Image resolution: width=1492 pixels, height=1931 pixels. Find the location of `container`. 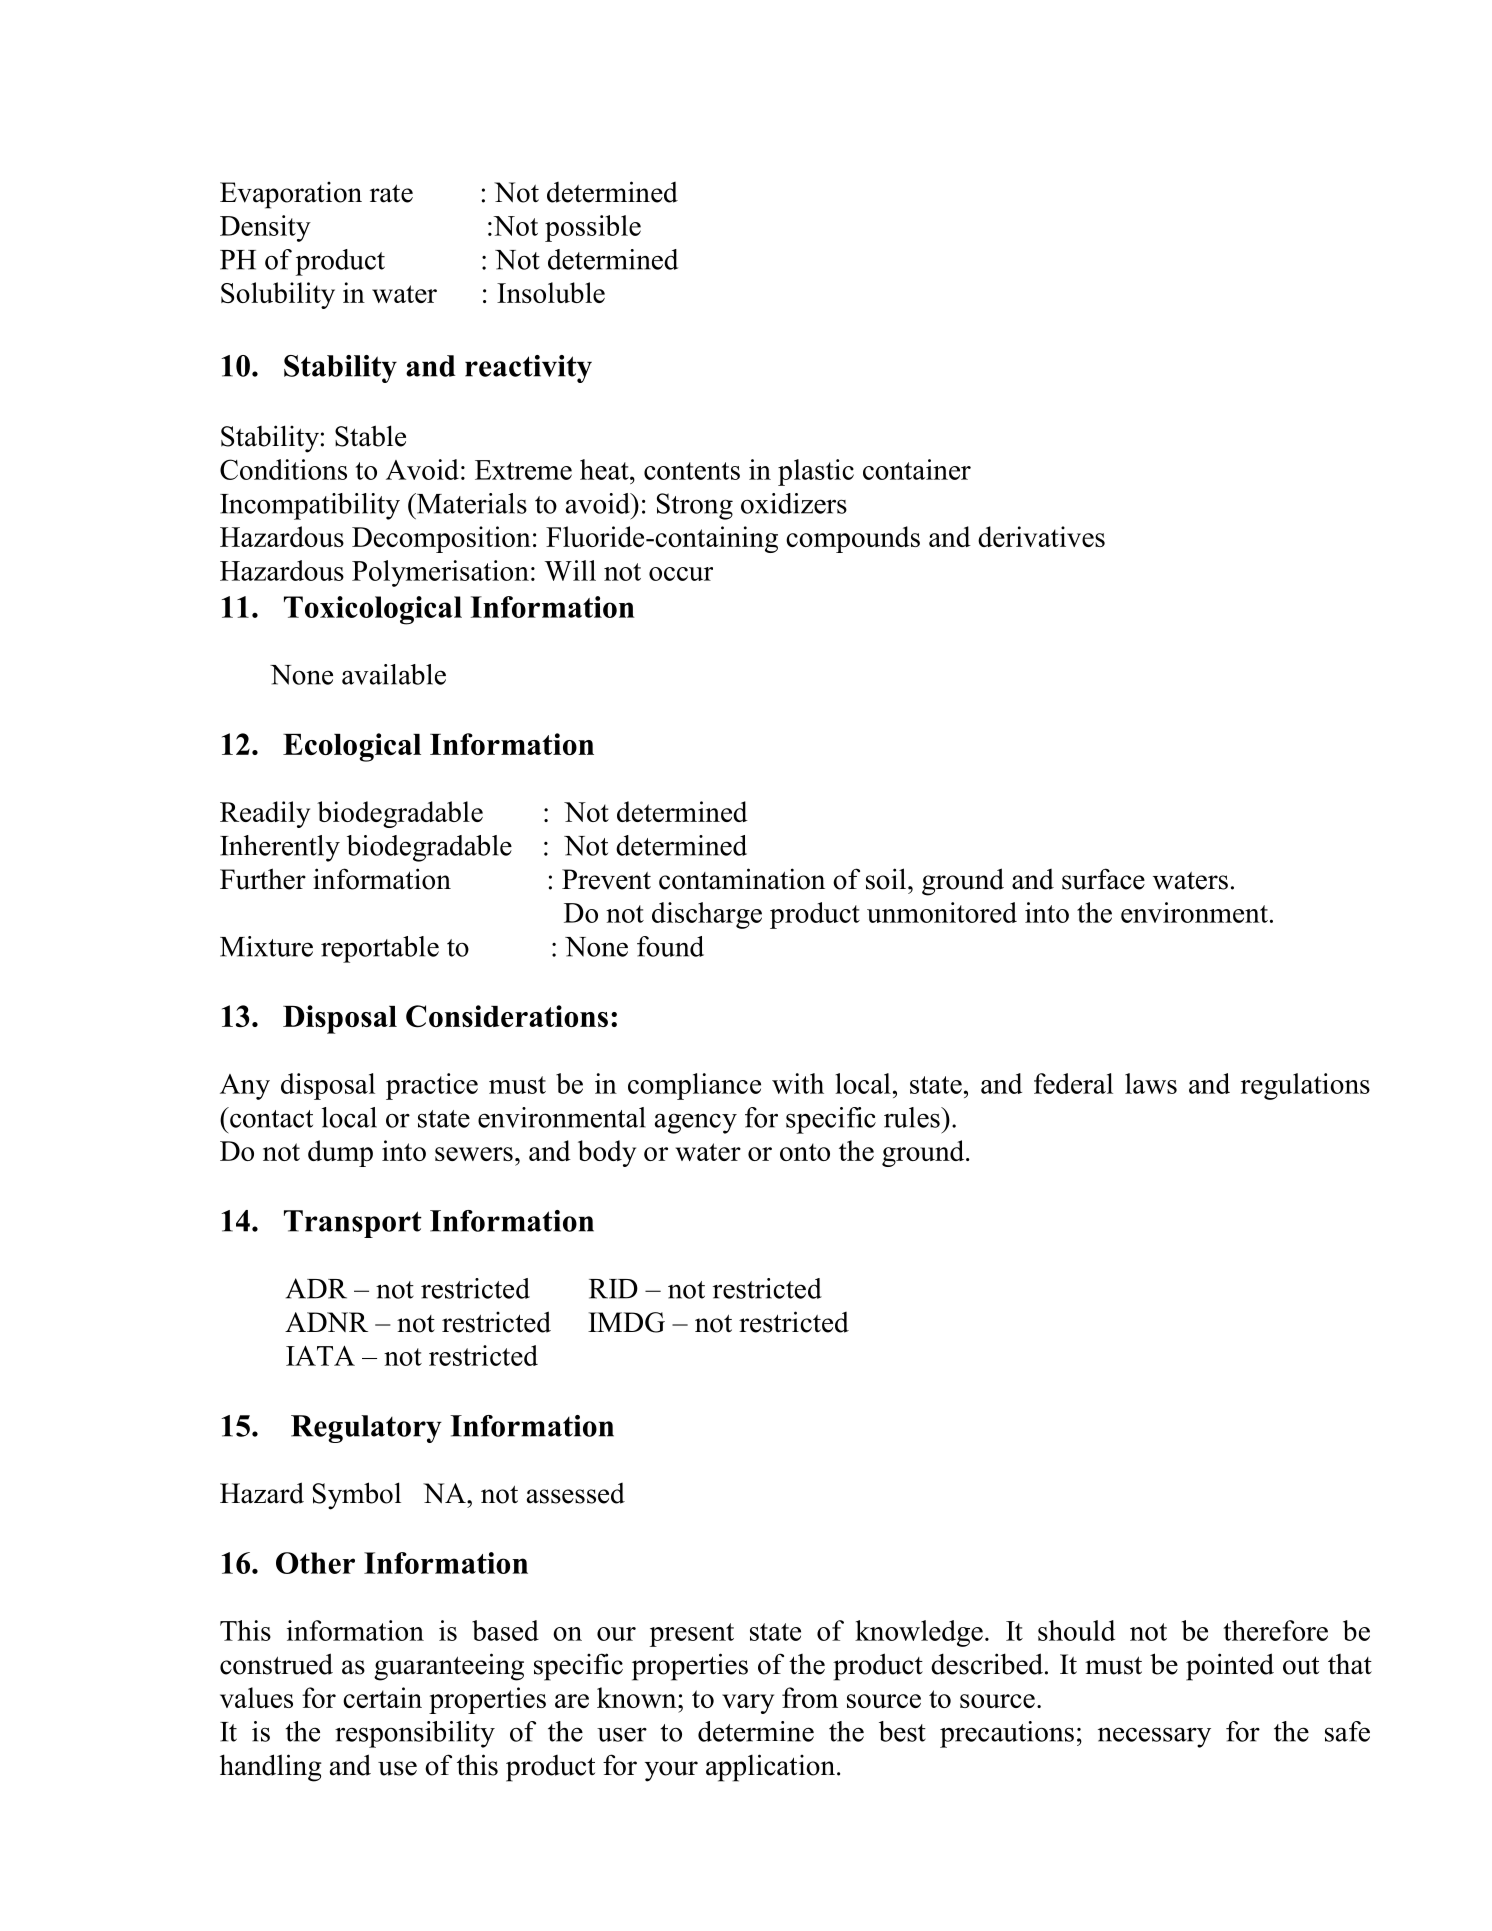

container is located at coordinates (917, 469).
